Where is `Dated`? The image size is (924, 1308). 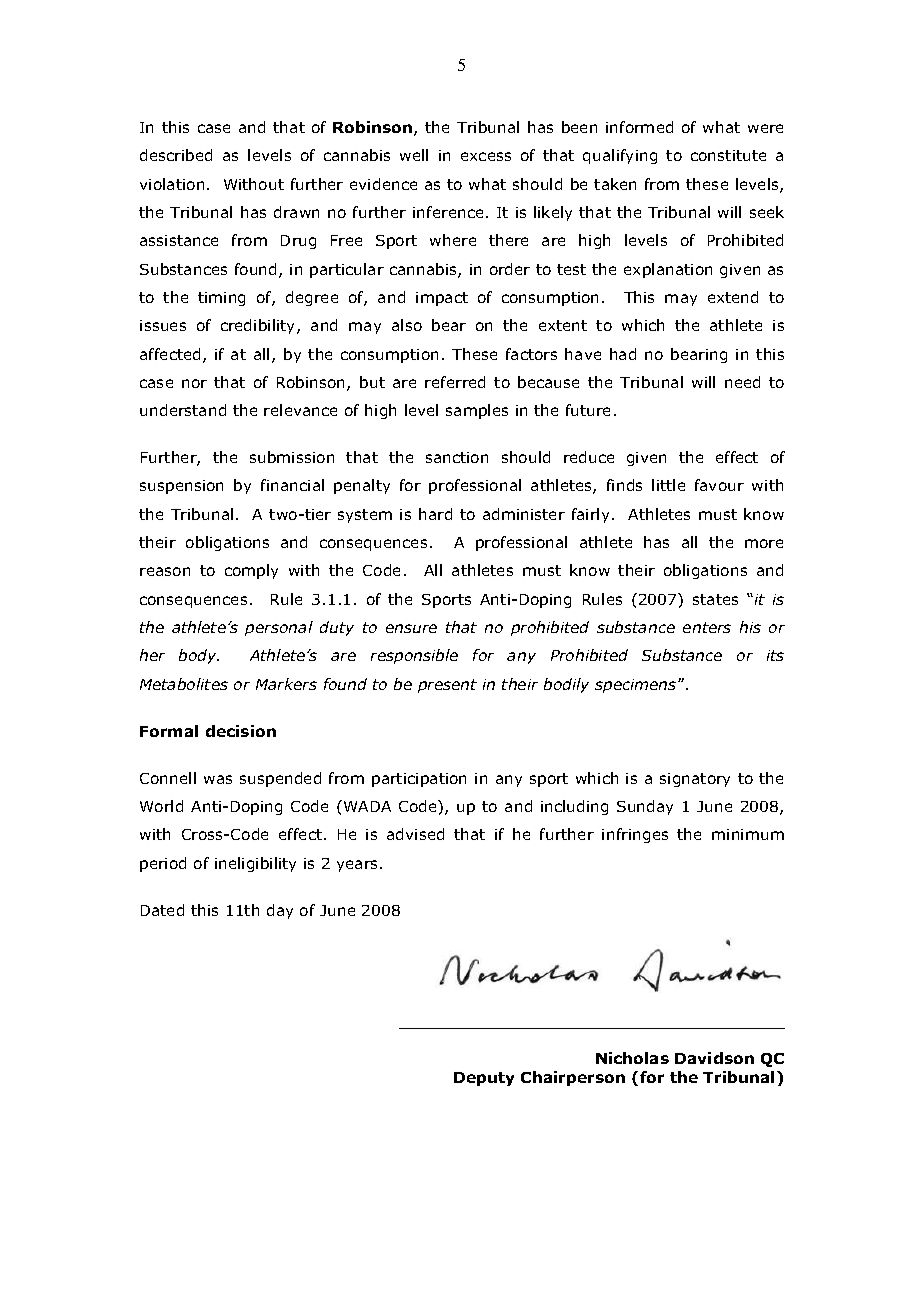
Dated is located at coordinates (162, 910).
